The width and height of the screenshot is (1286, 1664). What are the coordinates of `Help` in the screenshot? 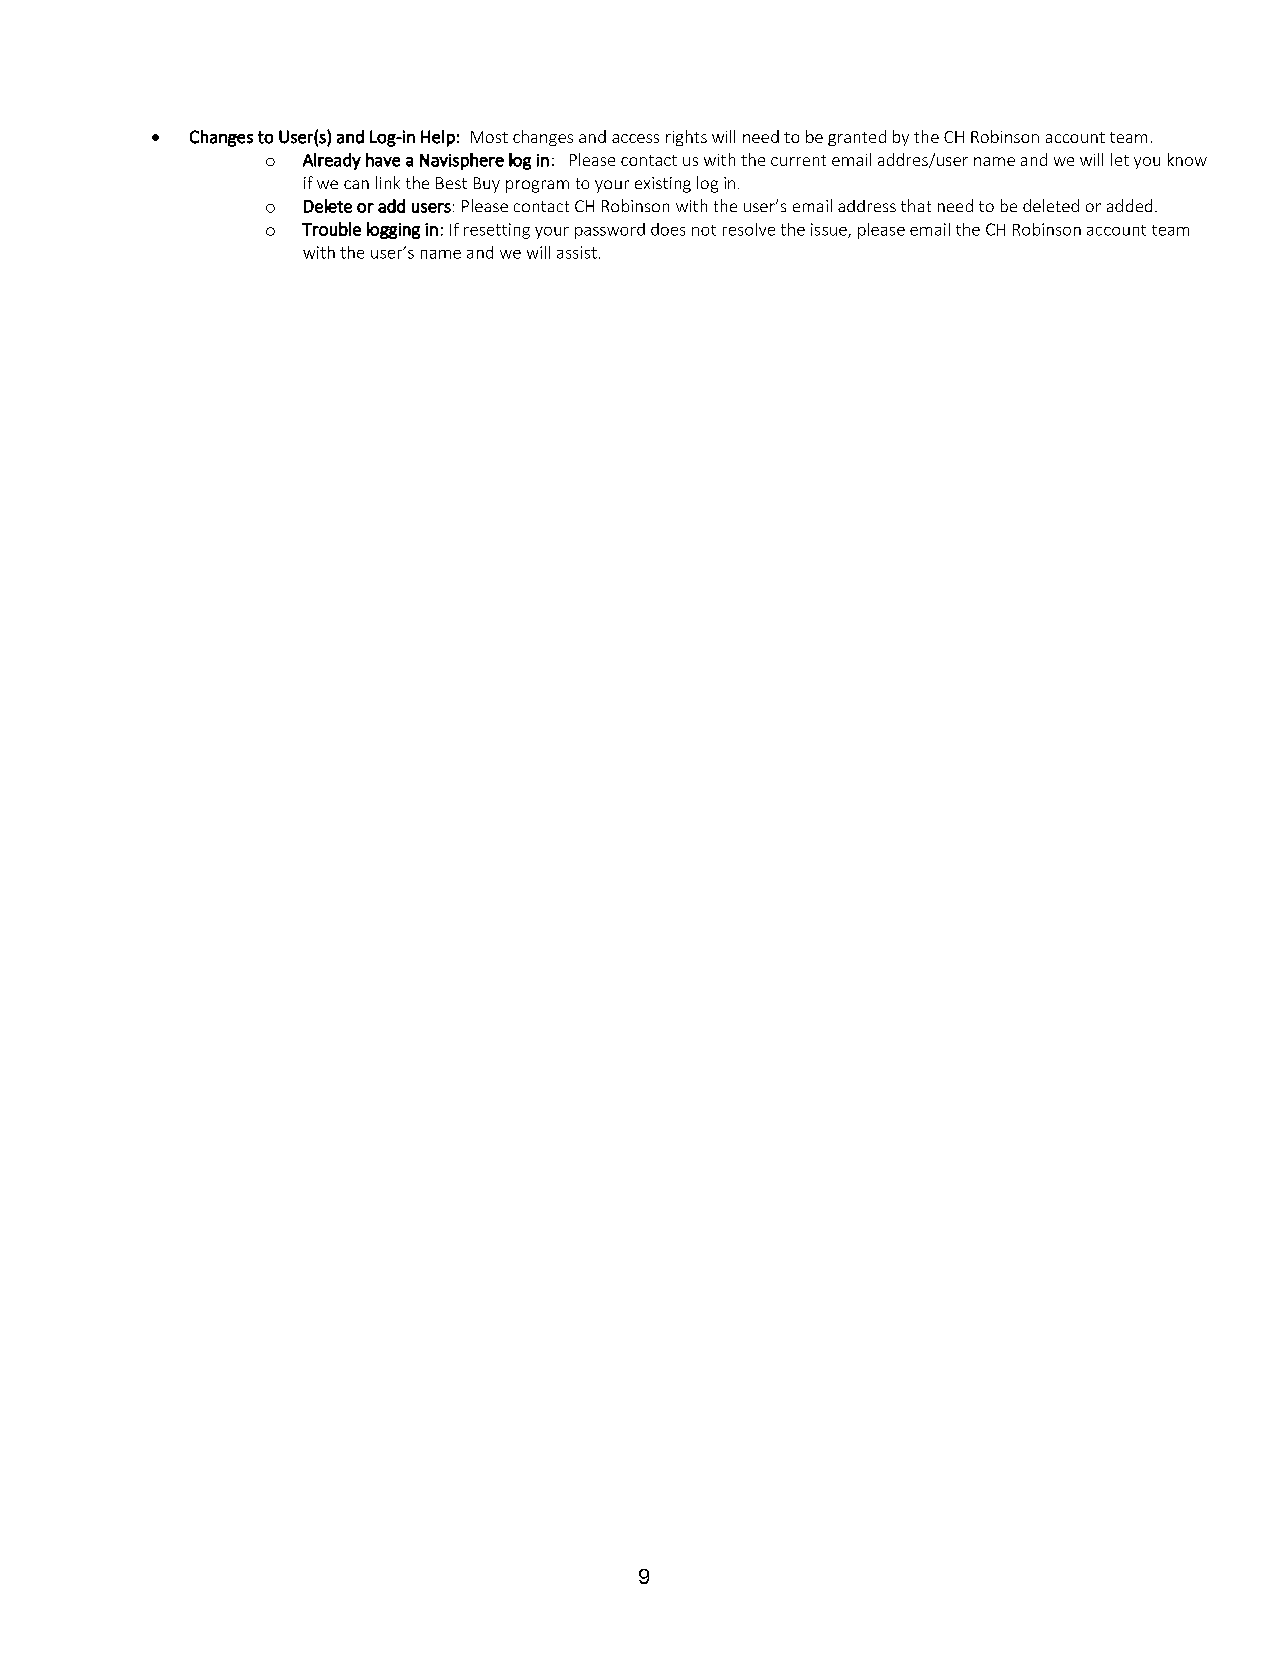 It's located at (438, 138).
